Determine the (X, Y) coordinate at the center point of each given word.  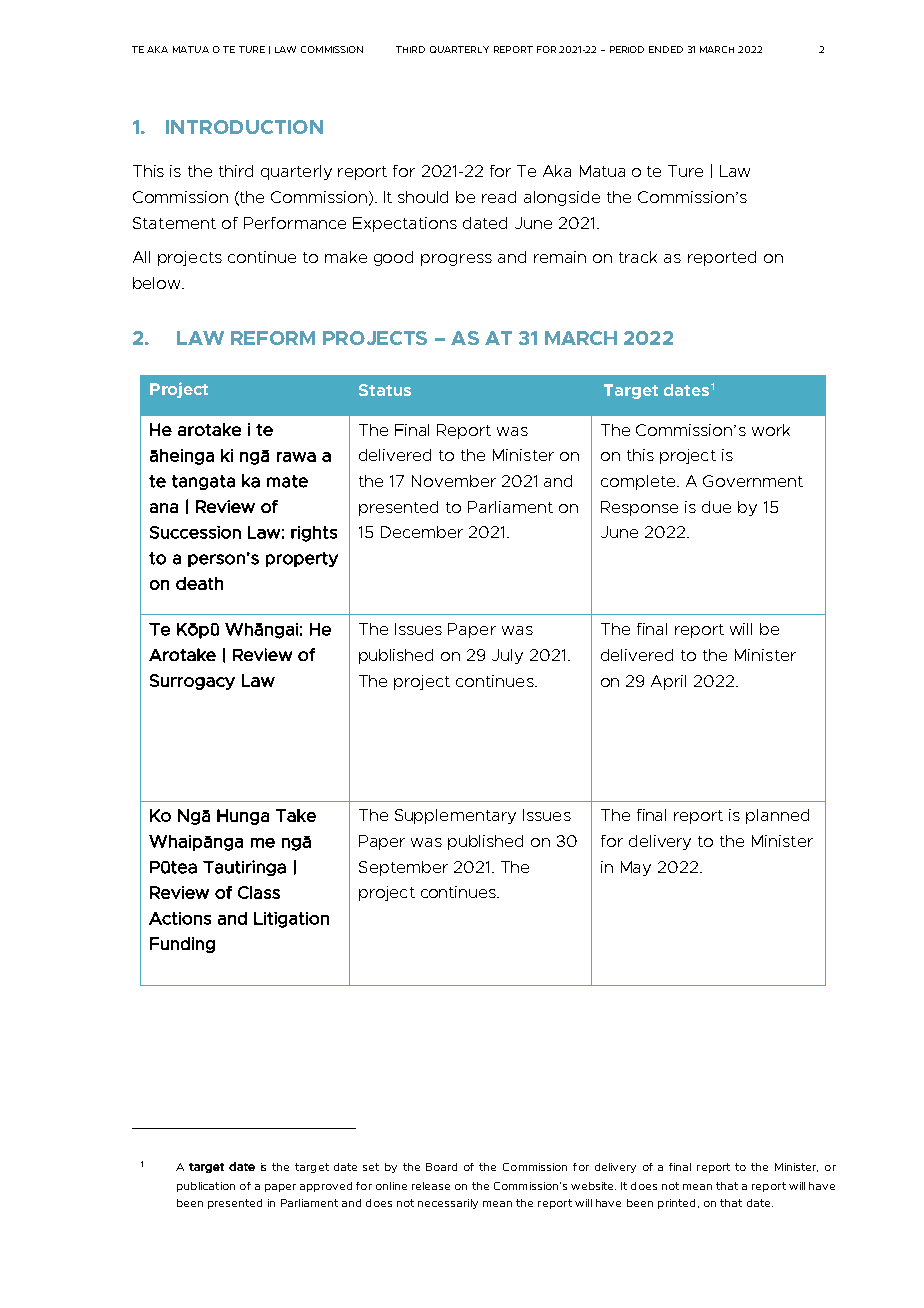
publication (206, 1187)
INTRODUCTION (244, 127)
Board (441, 1167)
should (423, 197)
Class (259, 892)
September (403, 868)
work (771, 430)
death (199, 583)
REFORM (273, 338)
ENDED (666, 49)
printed (676, 1204)
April (668, 682)
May (636, 868)
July (507, 656)
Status (385, 390)
